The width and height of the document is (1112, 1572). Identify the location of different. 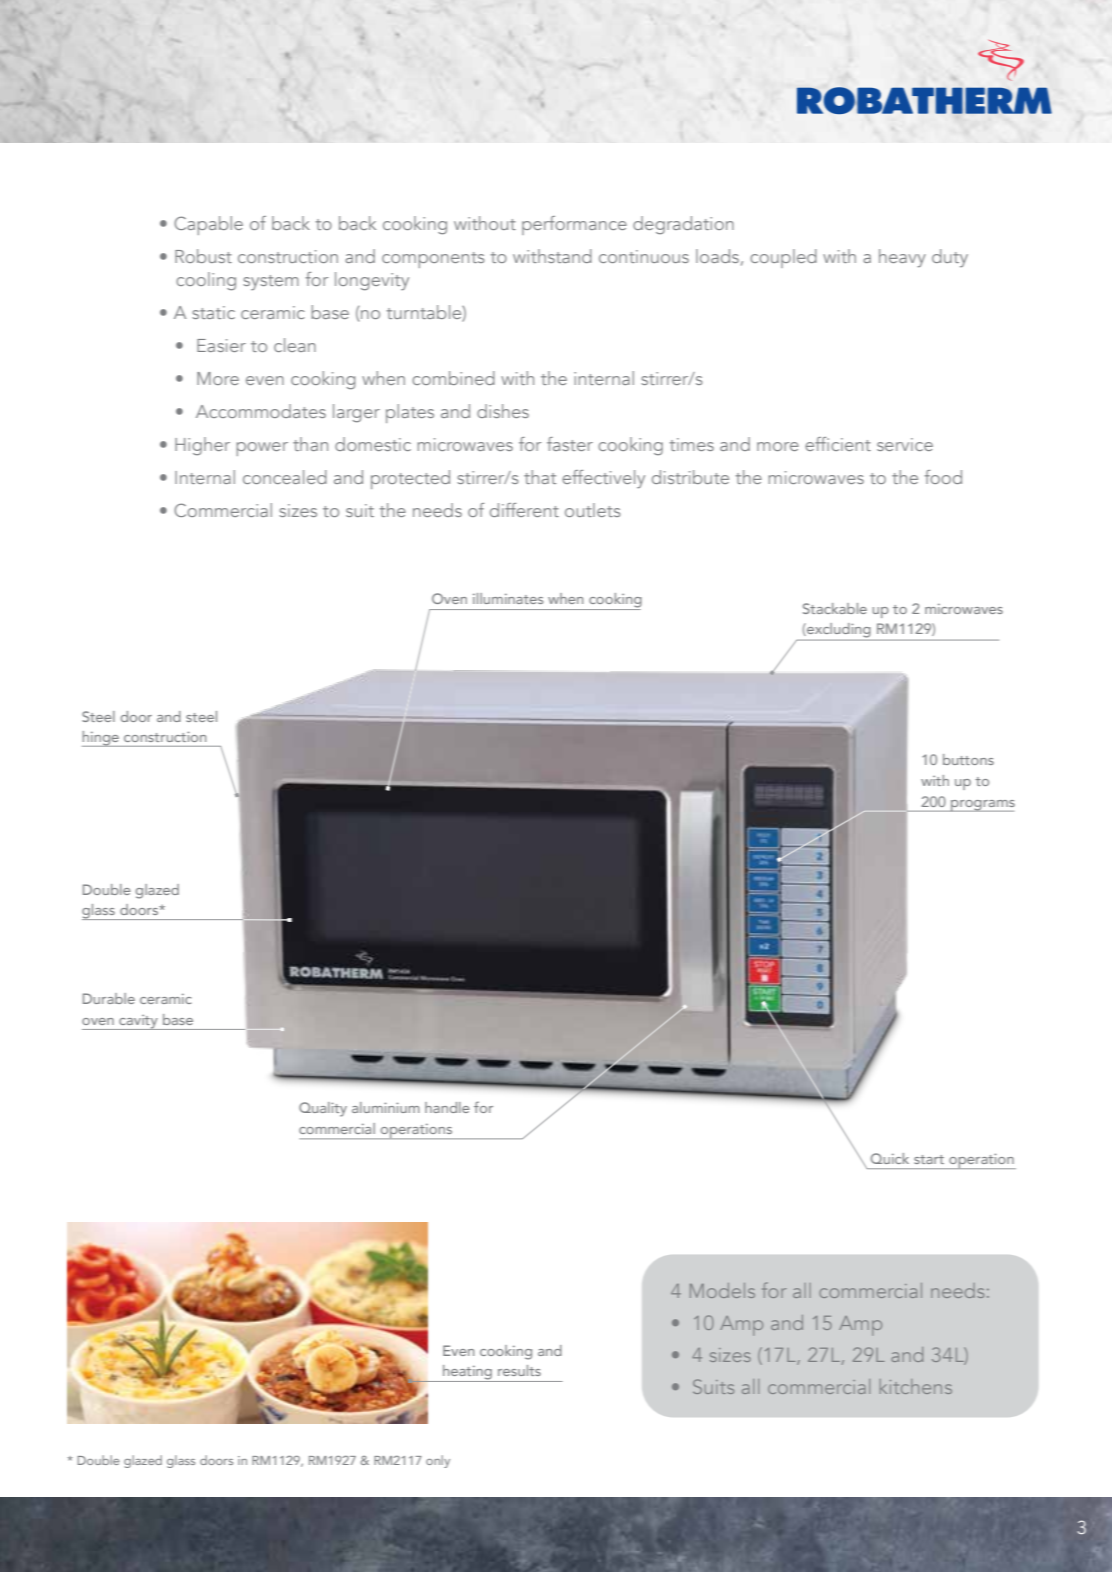
(524, 510).
